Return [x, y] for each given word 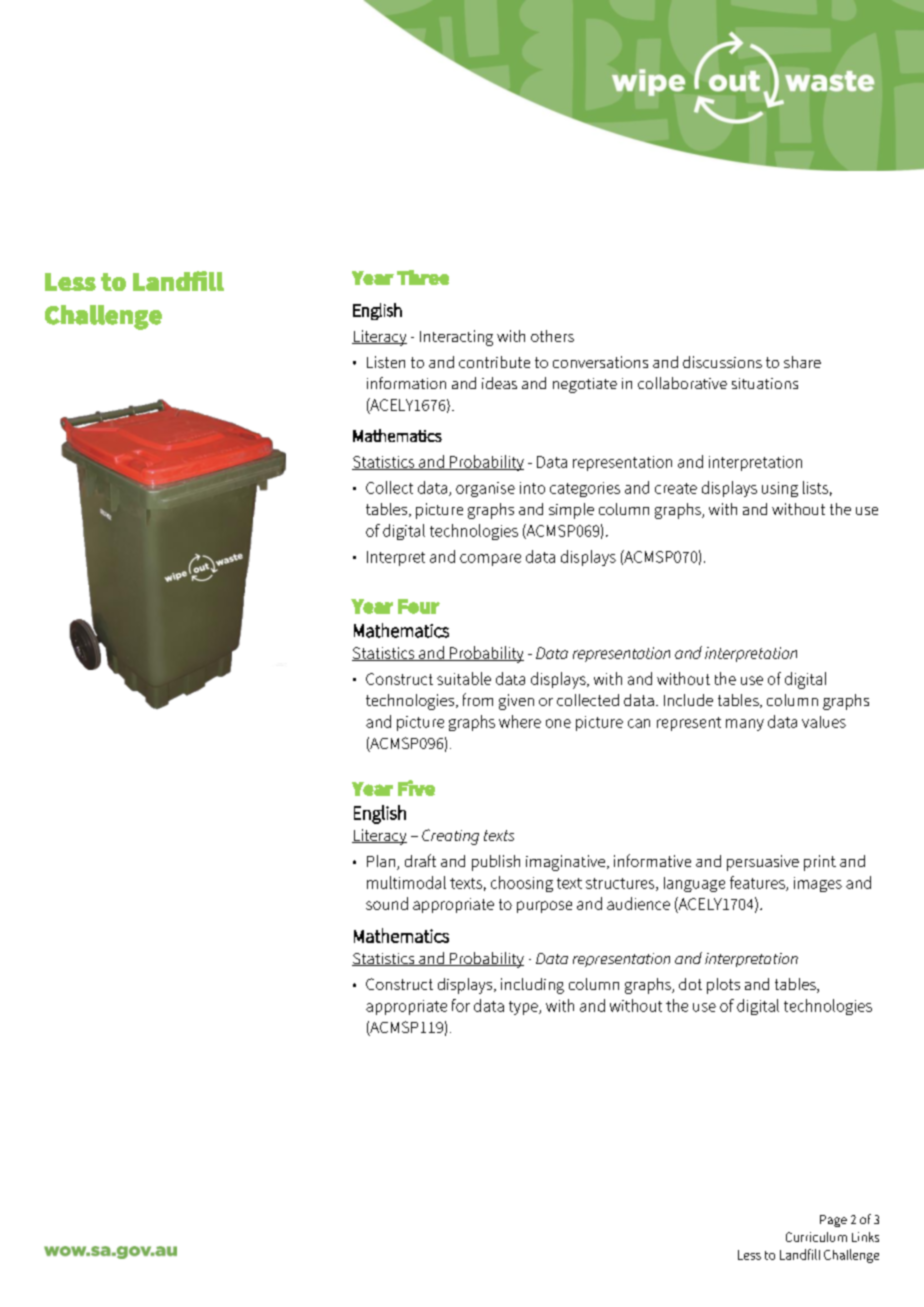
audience [638, 903]
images [818, 884]
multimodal [406, 882]
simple [571, 511]
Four [419, 606]
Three [423, 277]
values [824, 722]
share [802, 362]
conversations [600, 362]
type [524, 1008]
